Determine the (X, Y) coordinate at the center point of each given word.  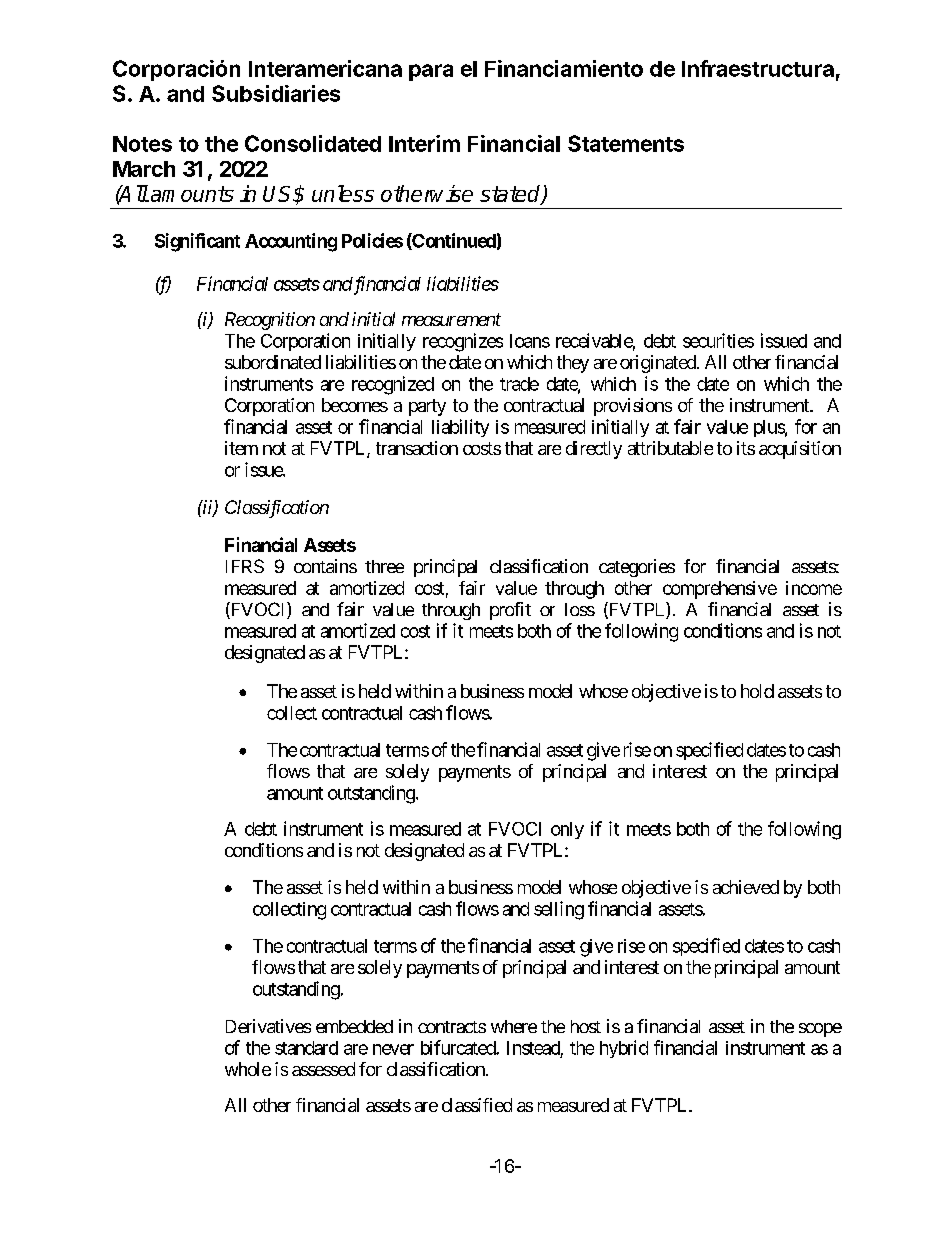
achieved (746, 887)
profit (510, 611)
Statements (626, 143)
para (431, 72)
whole (248, 1069)
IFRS (245, 566)
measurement (451, 319)
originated (658, 364)
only (567, 830)
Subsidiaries (276, 93)
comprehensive (720, 590)
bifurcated (459, 1047)
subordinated (273, 362)
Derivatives (268, 1026)
